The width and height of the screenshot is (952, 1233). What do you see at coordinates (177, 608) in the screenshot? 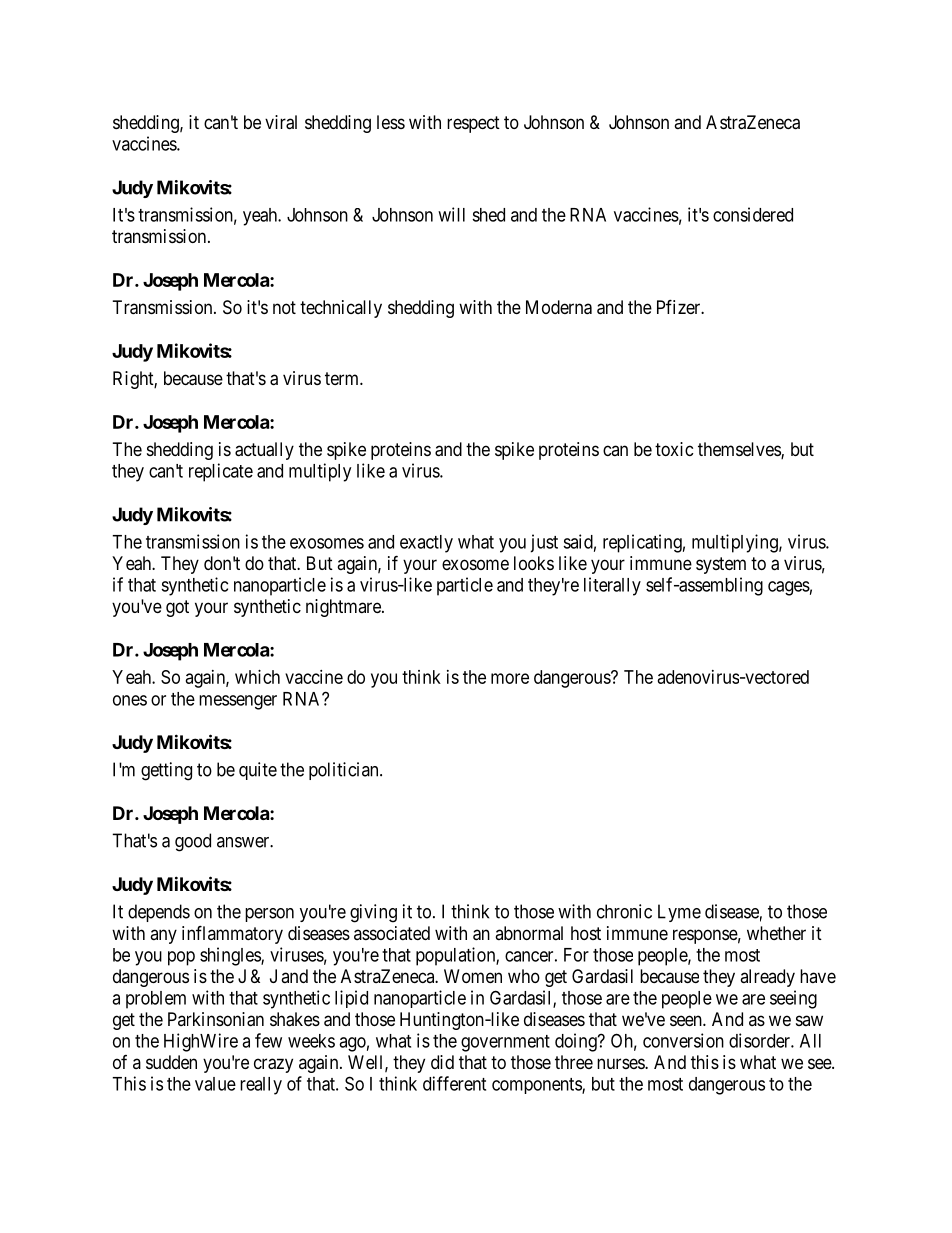
I see `got` at bounding box center [177, 608].
